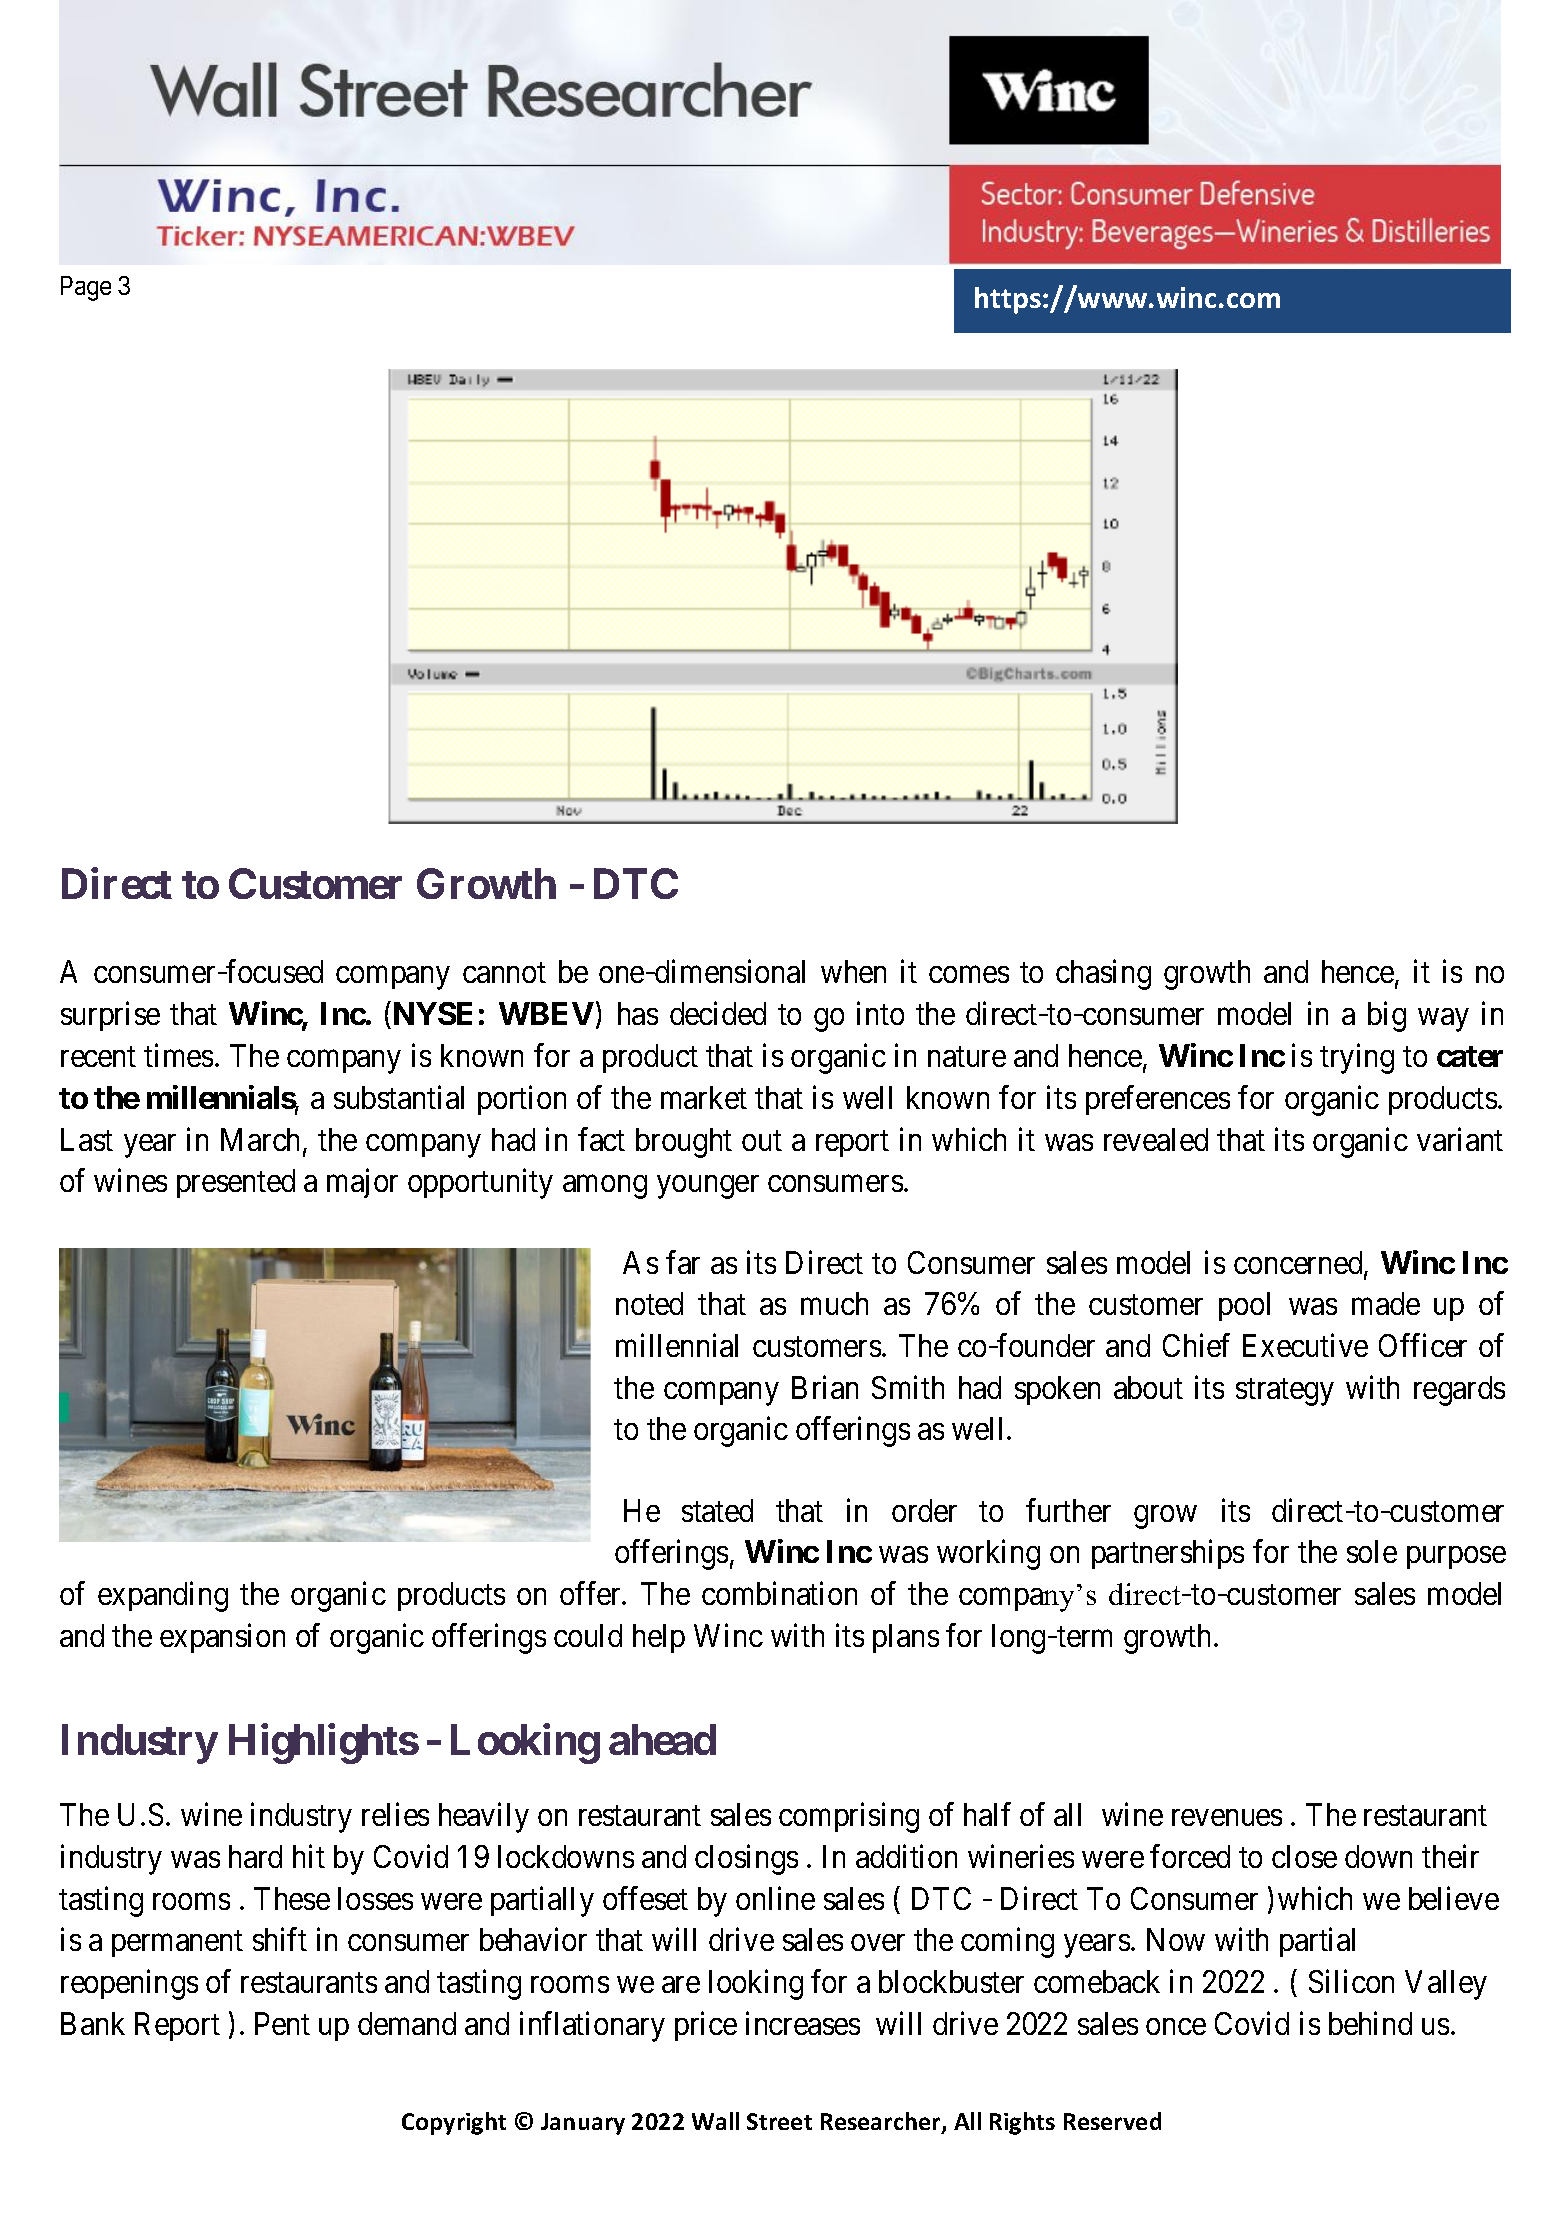 The width and height of the screenshot is (1565, 2214). What do you see at coordinates (86, 288) in the screenshot?
I see `Page` at bounding box center [86, 288].
